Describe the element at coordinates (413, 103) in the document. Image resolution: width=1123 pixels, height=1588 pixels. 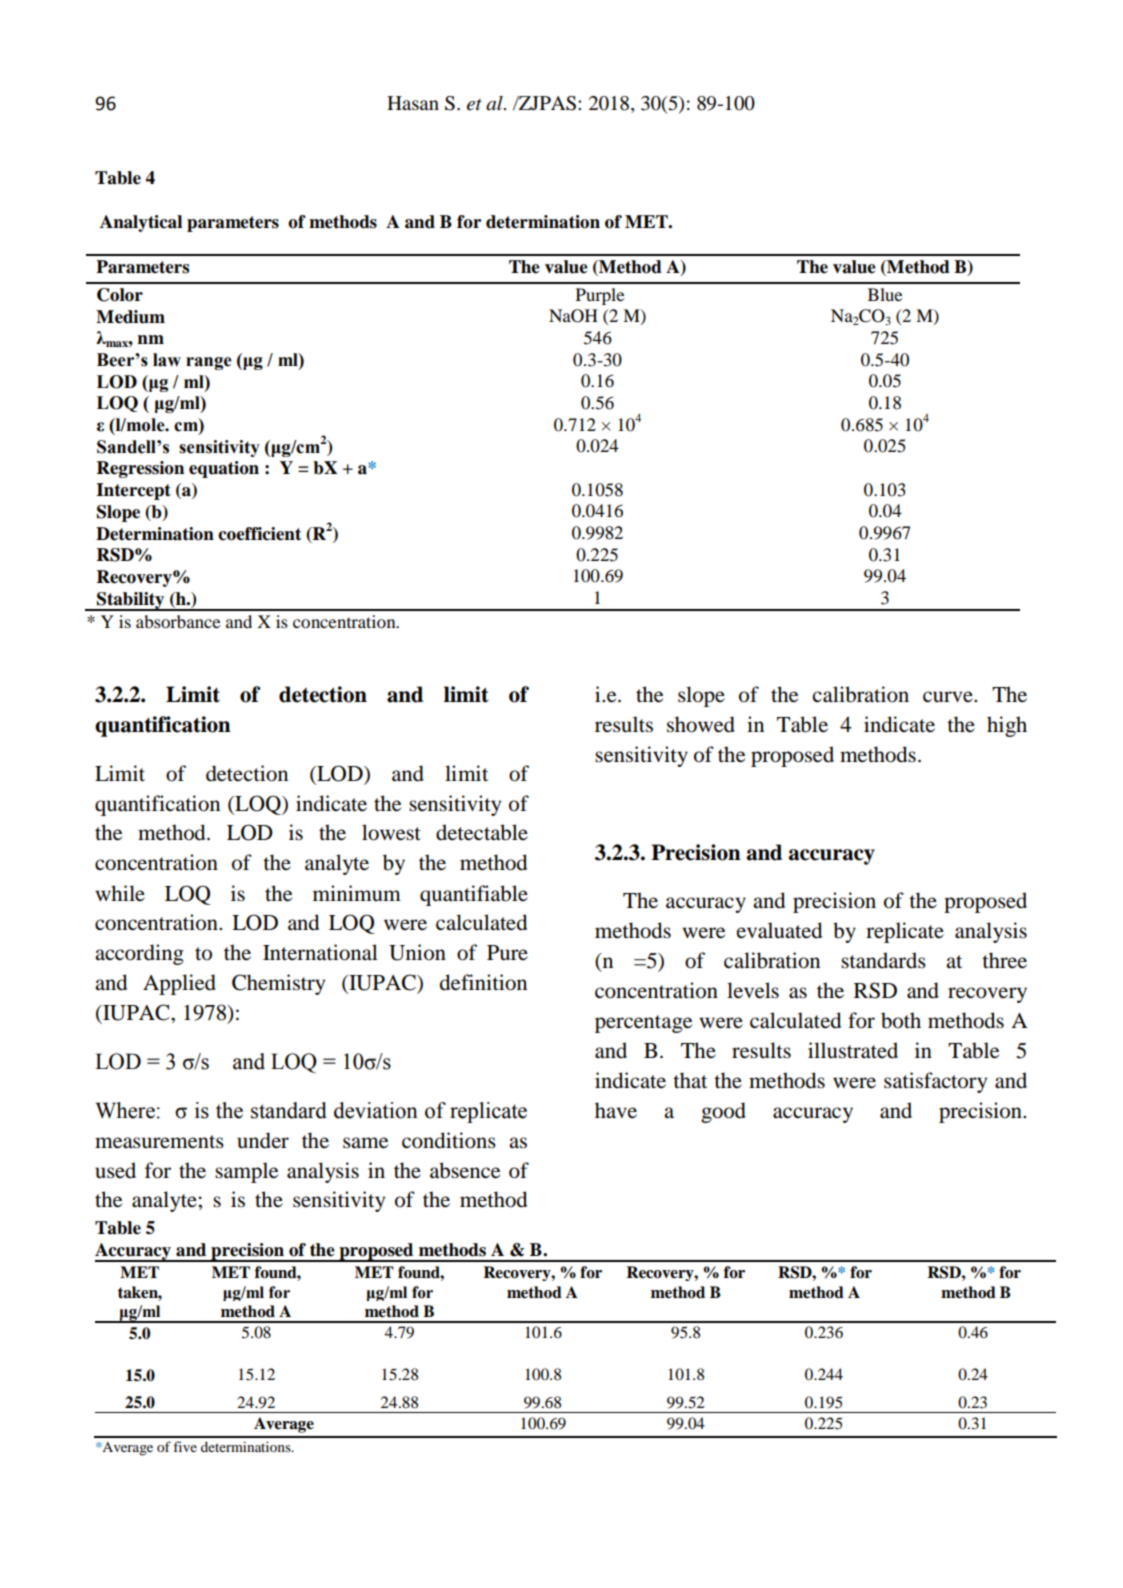
I see `Hasan` at that location.
